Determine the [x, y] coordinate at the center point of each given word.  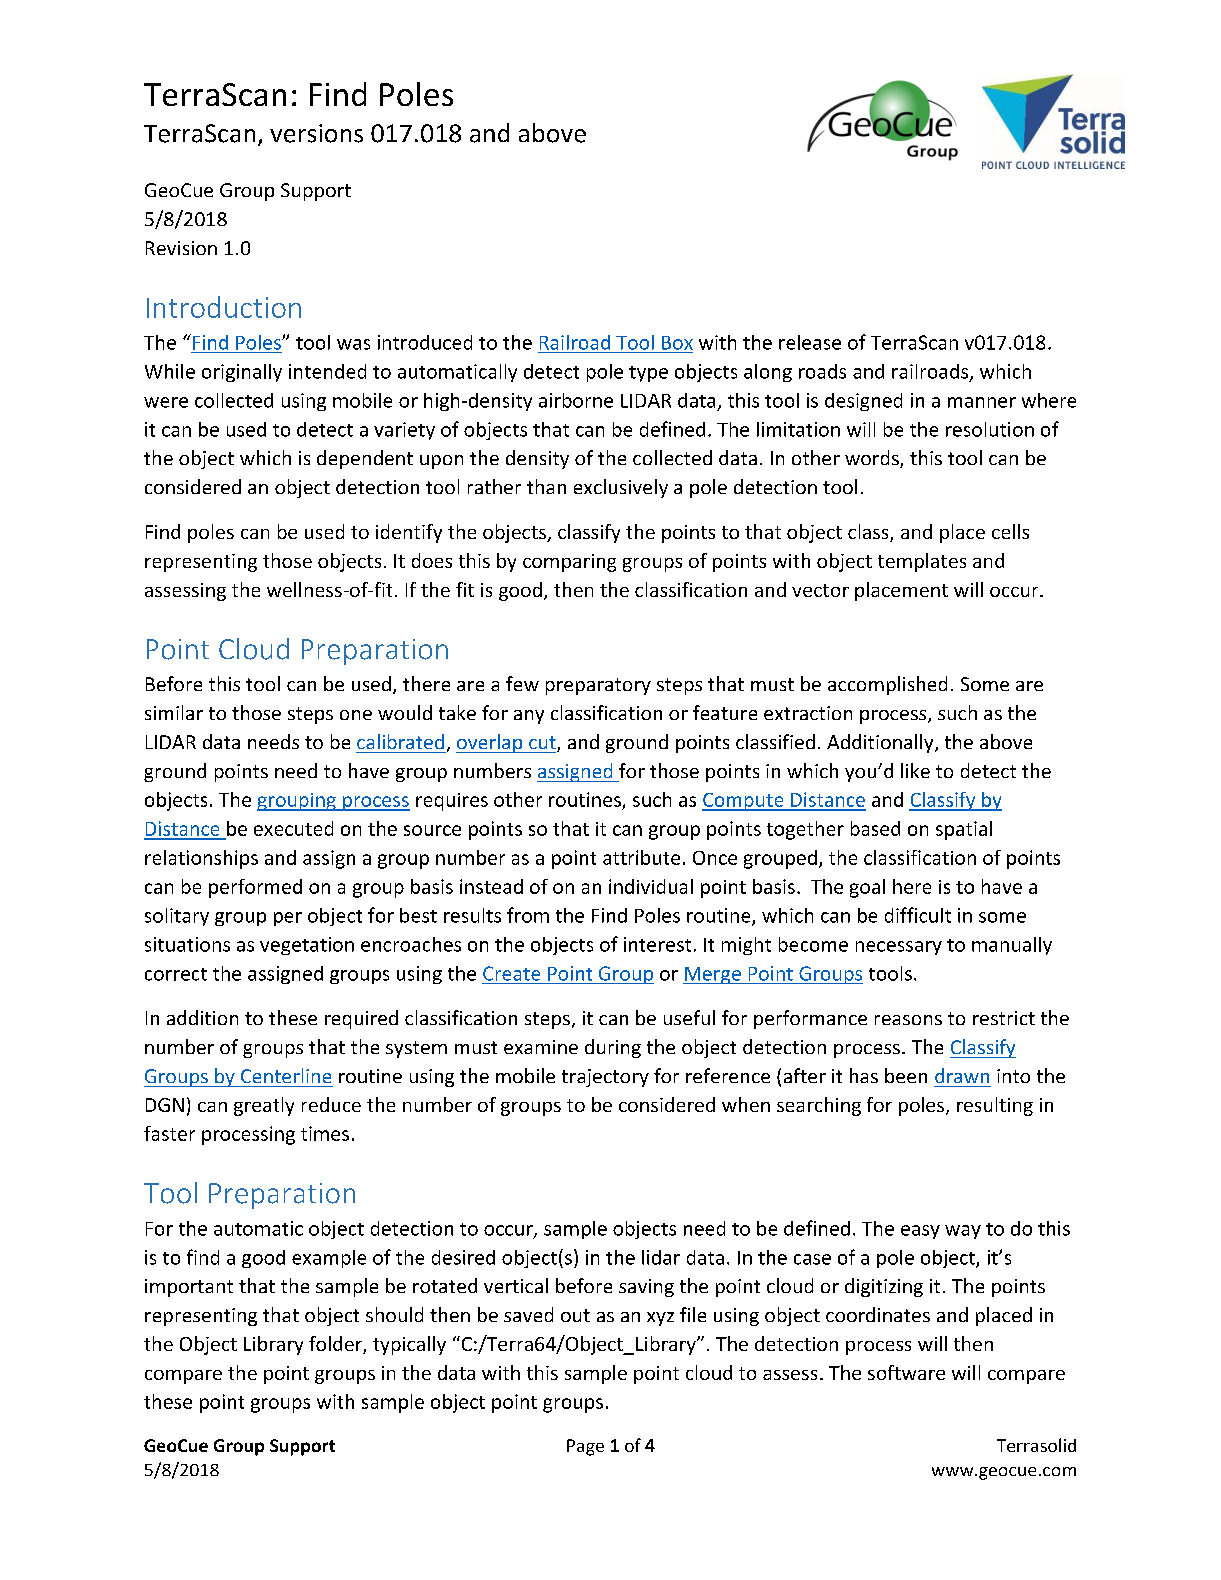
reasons [908, 1020]
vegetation [307, 946]
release [810, 342]
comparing [569, 563]
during [613, 1048]
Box [677, 343]
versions [316, 133]
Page [585, 1447]
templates [922, 562]
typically [409, 1345]
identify [409, 533]
